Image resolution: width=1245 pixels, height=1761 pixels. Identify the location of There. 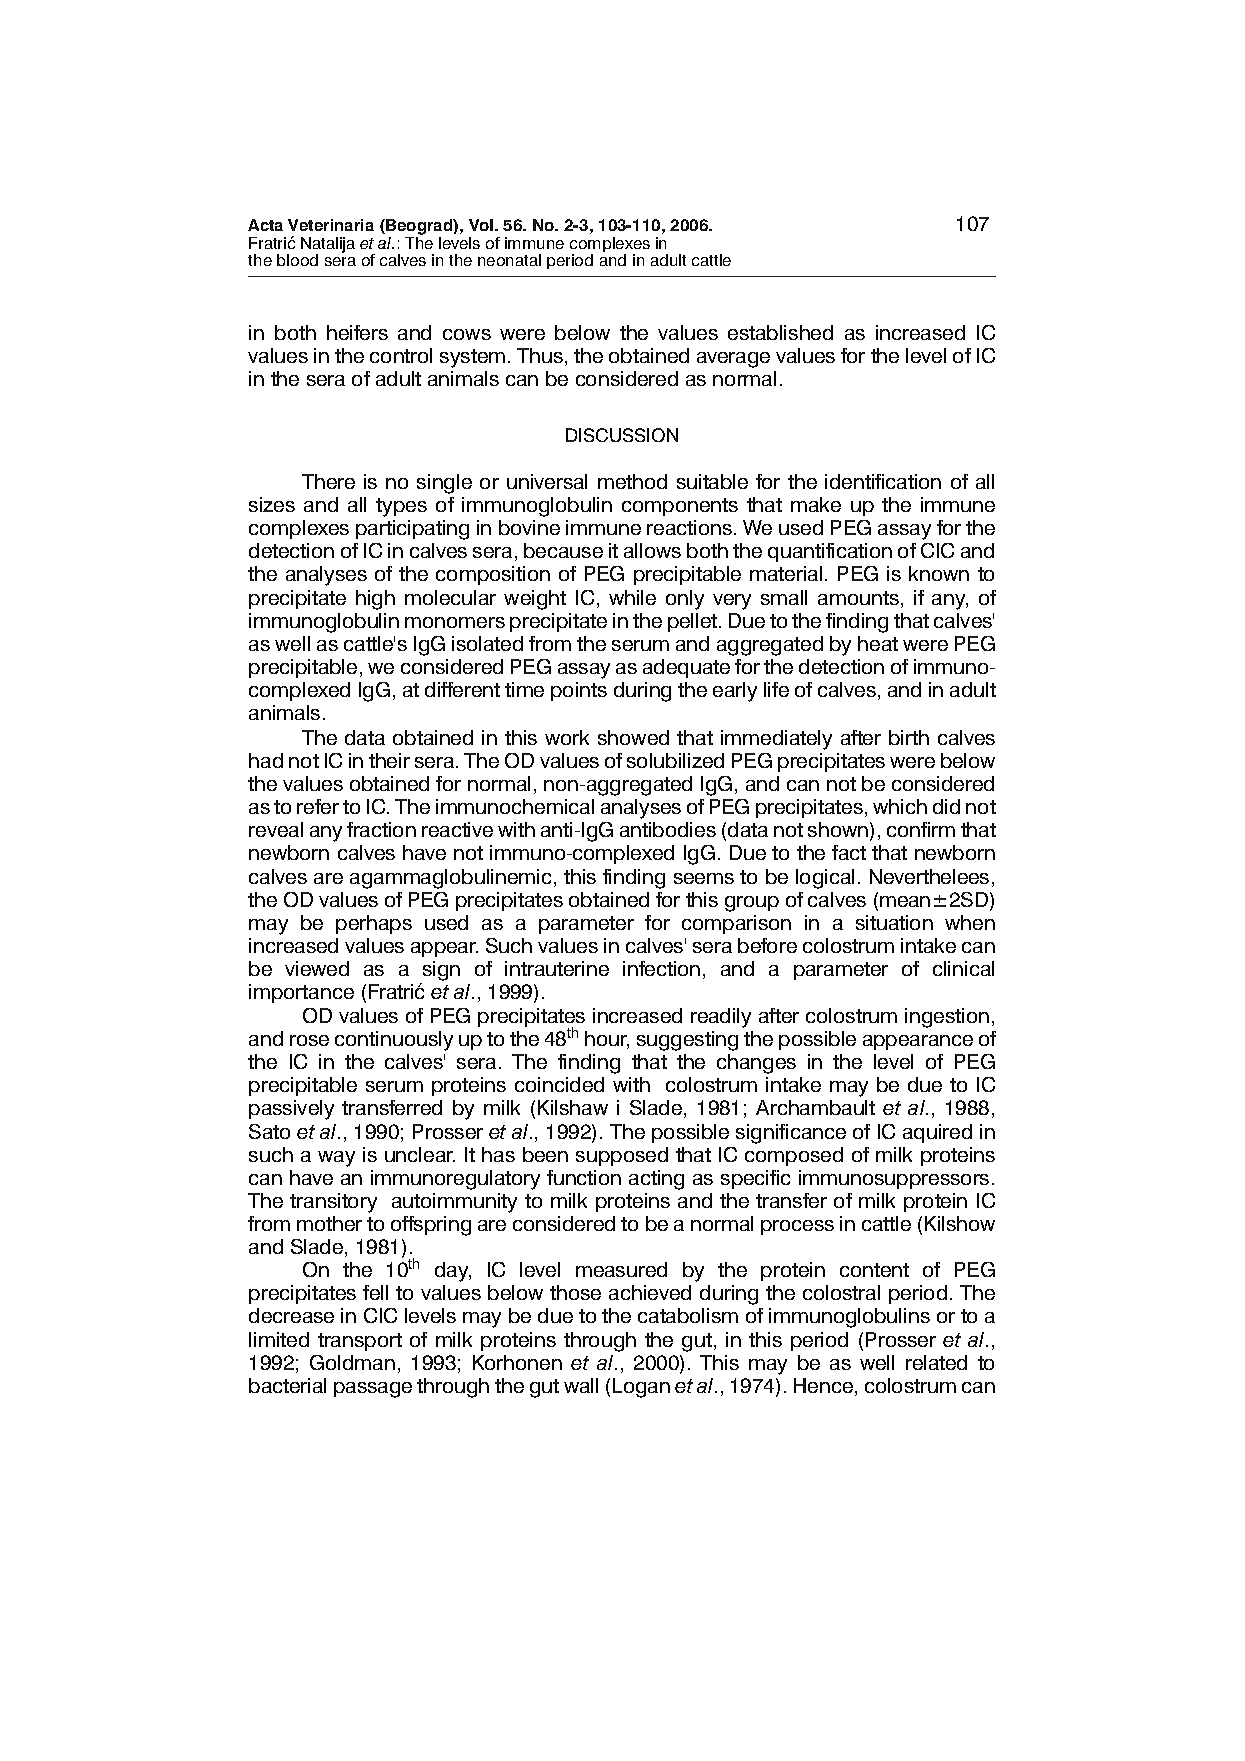
(328, 481).
